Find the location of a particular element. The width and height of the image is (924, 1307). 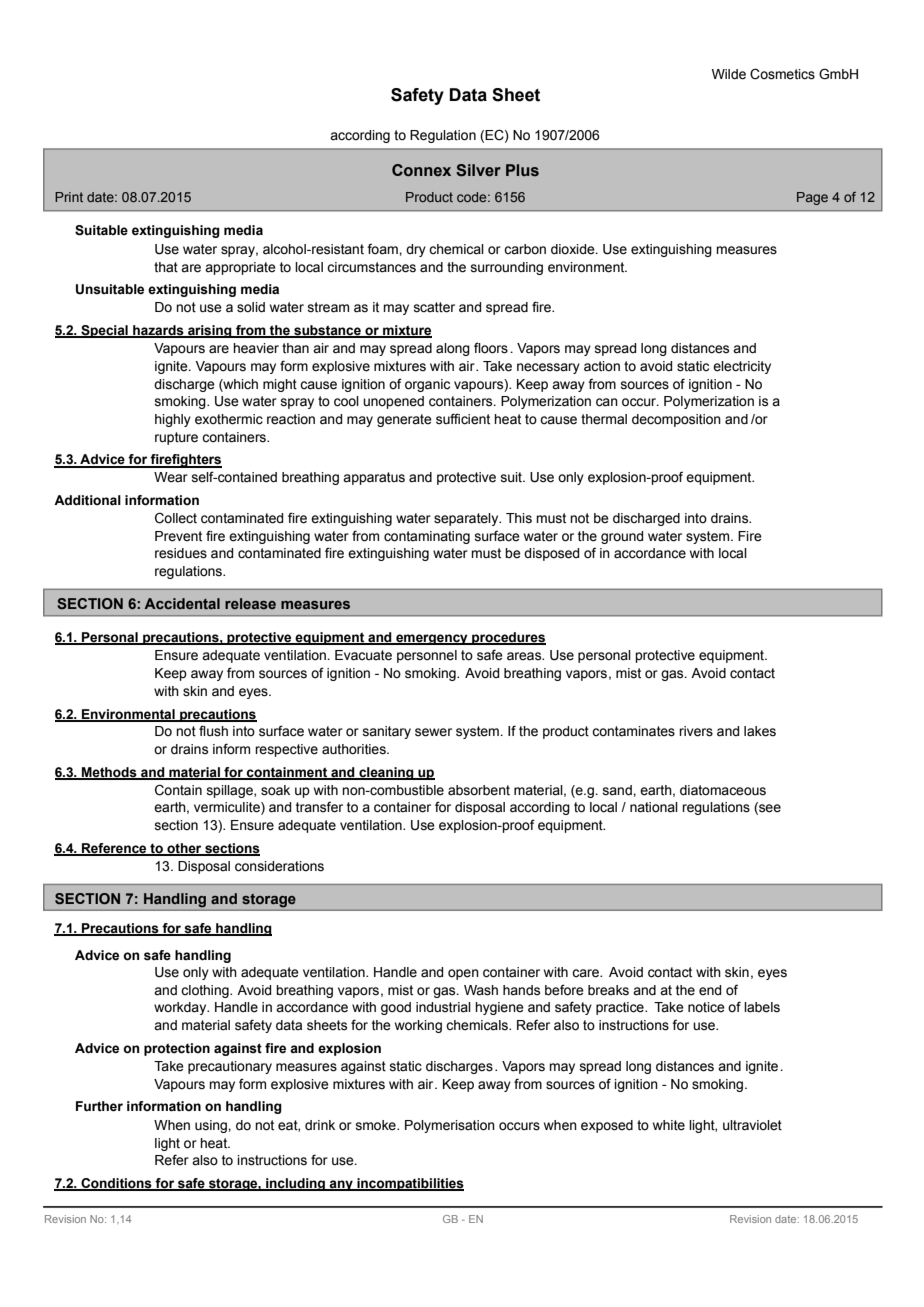

diatomaceous is located at coordinates (723, 790).
